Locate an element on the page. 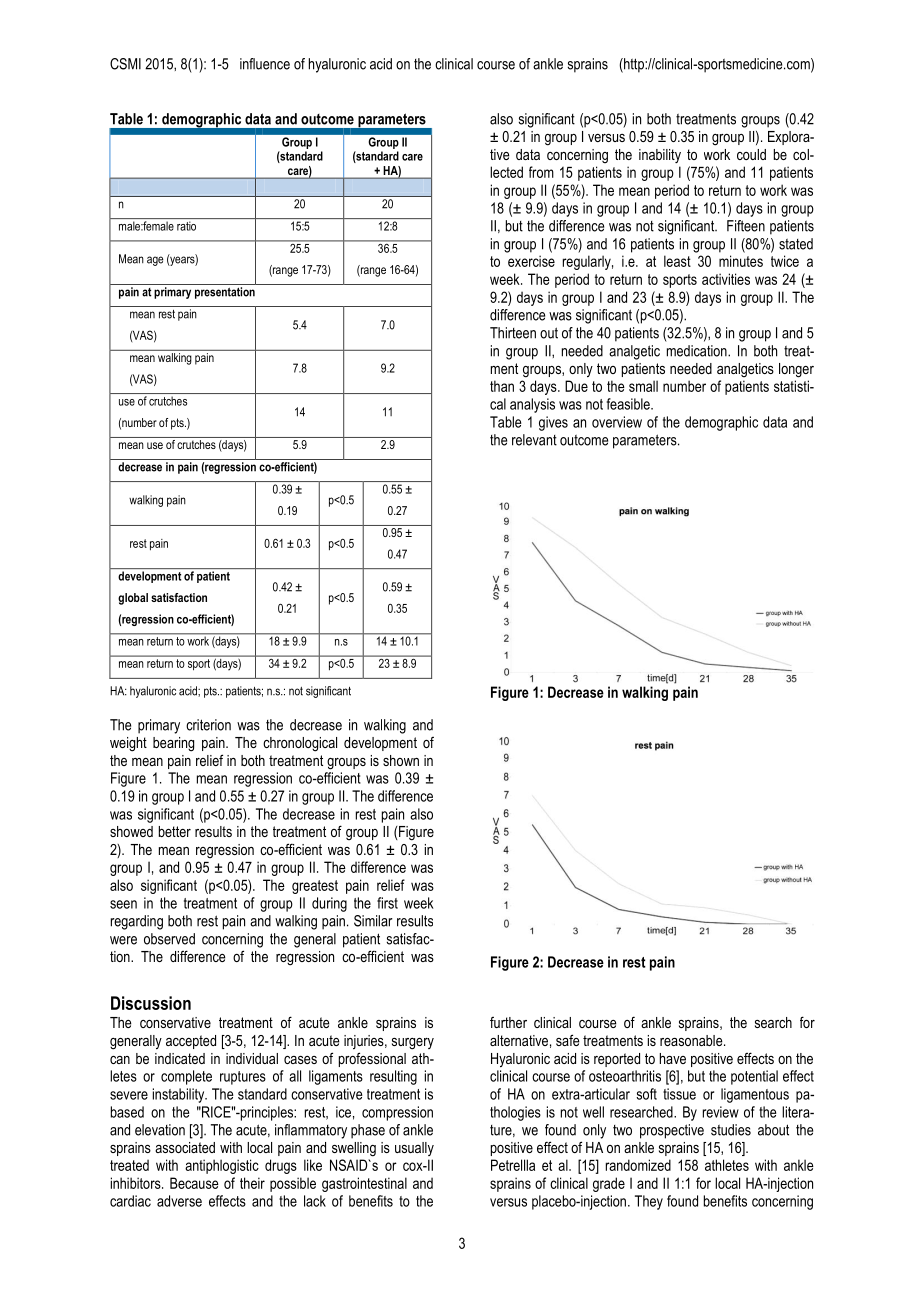 The image size is (924, 1308). global is located at coordinates (133, 599).
